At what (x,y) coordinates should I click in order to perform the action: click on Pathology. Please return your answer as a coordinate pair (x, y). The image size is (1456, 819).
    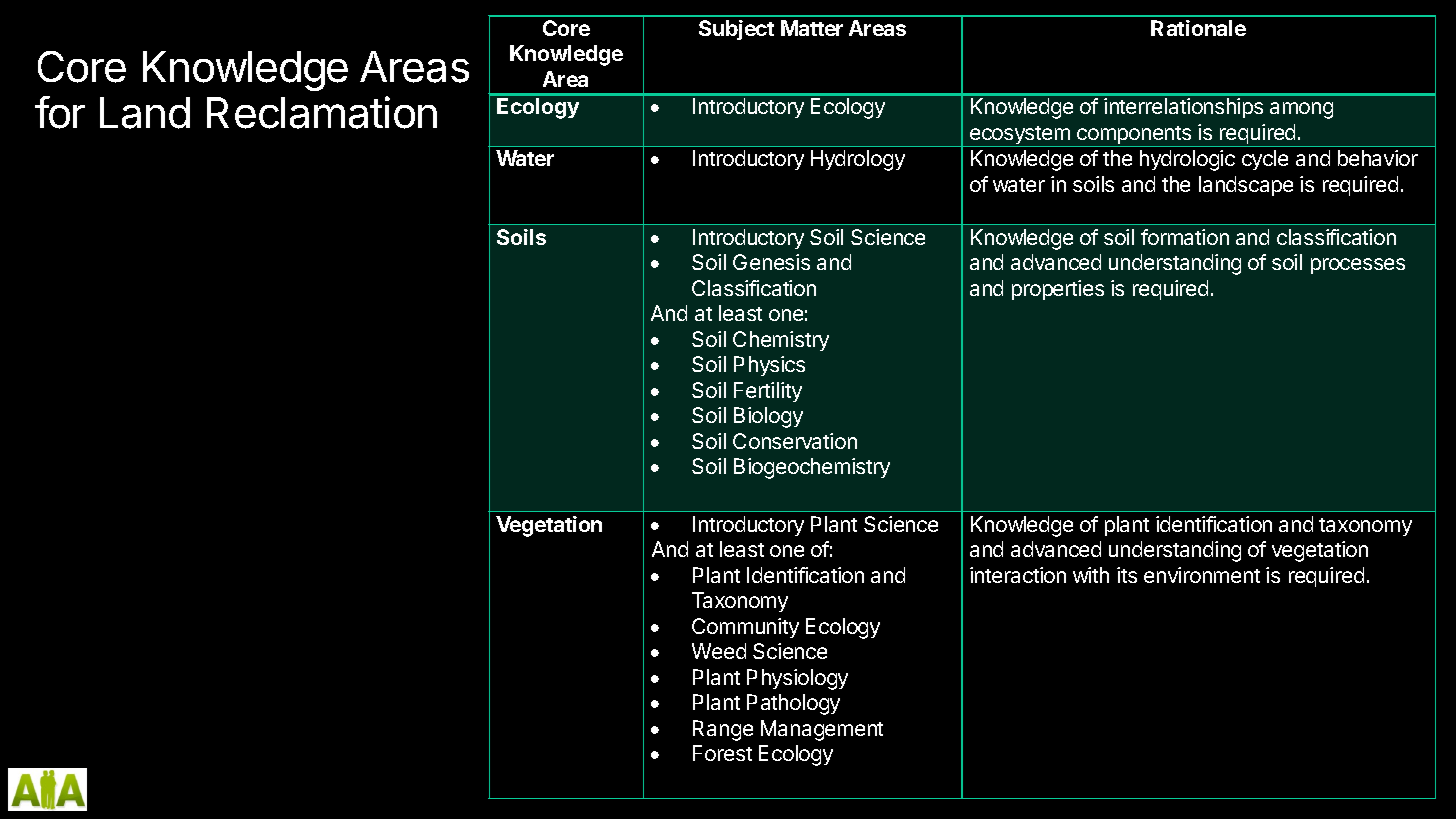
    Looking at the image, I should click on (793, 704).
